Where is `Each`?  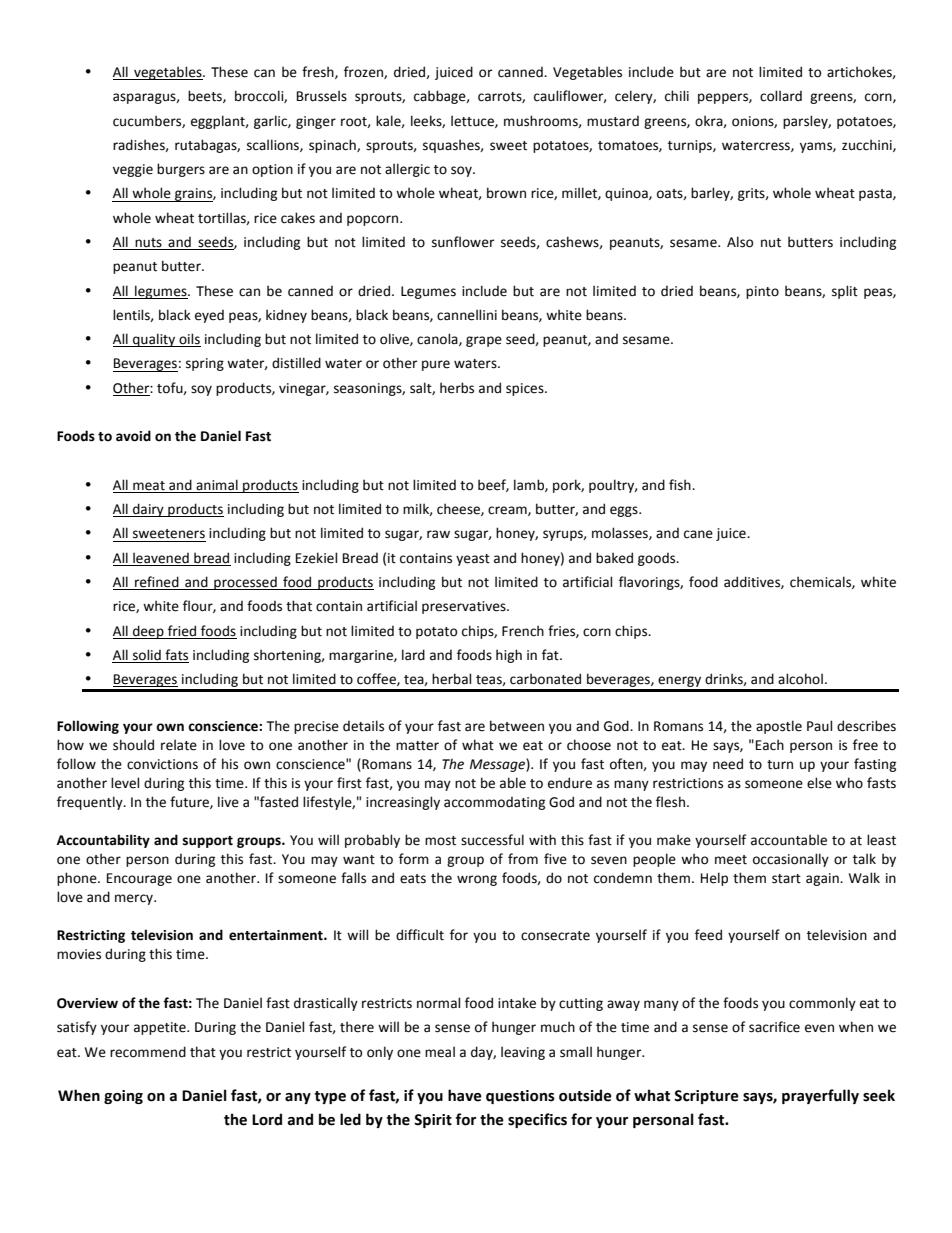 Each is located at coordinates (770, 745).
